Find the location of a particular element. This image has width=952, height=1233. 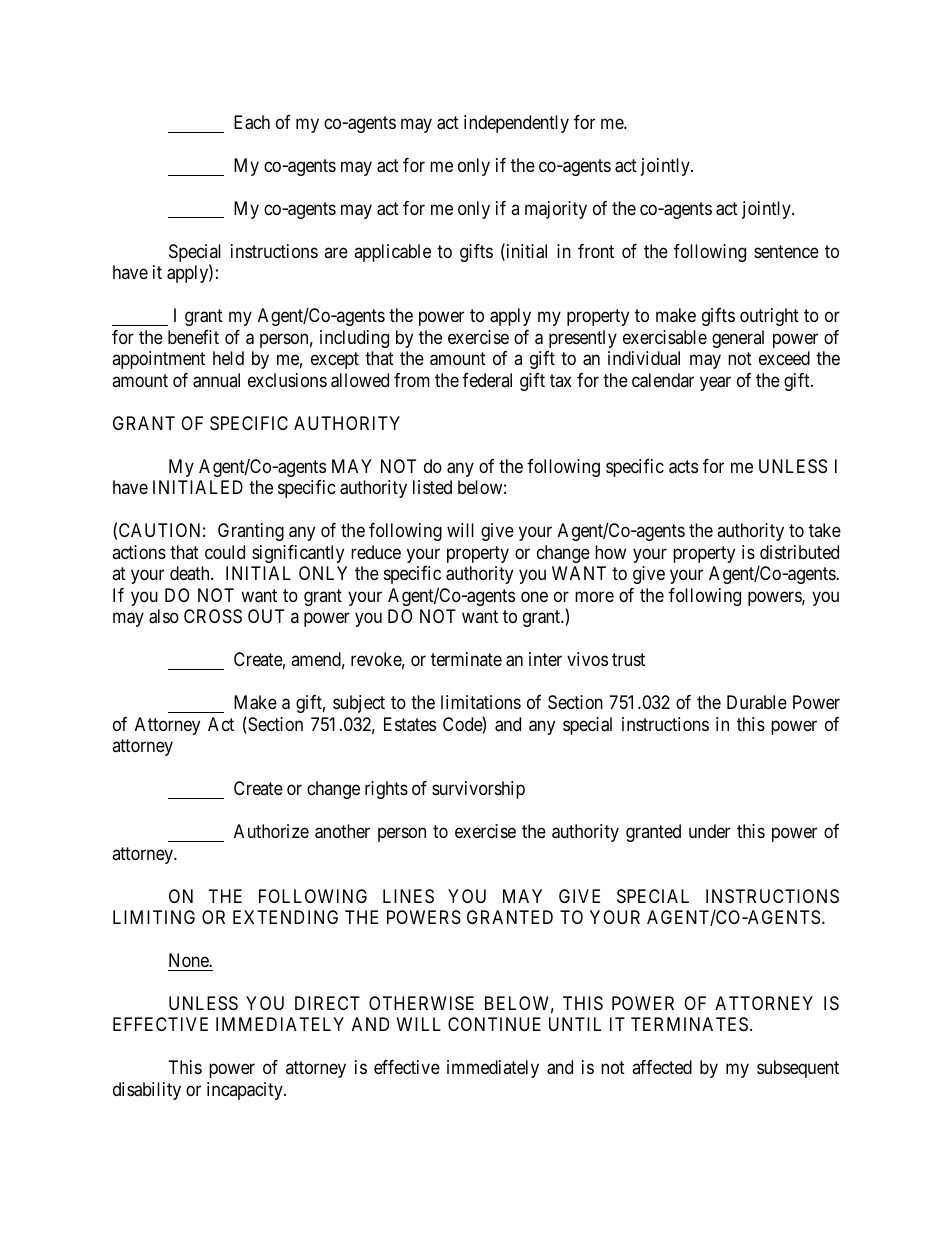

incapacity is located at coordinates (246, 1091).
